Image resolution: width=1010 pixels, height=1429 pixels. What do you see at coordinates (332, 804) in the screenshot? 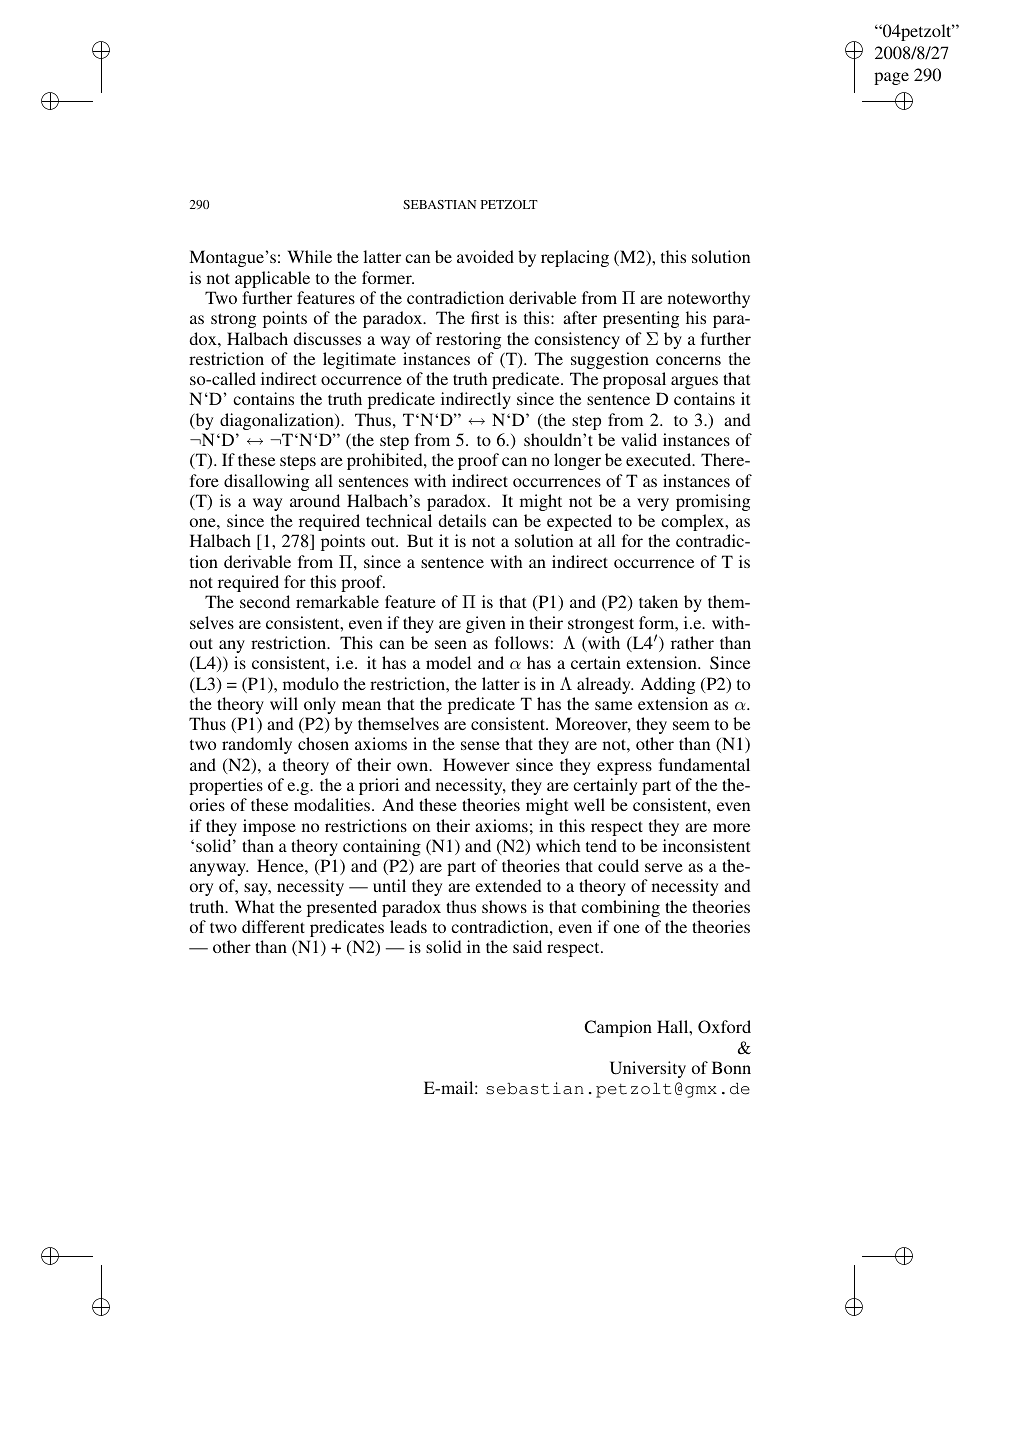
I see `modalities` at bounding box center [332, 804].
